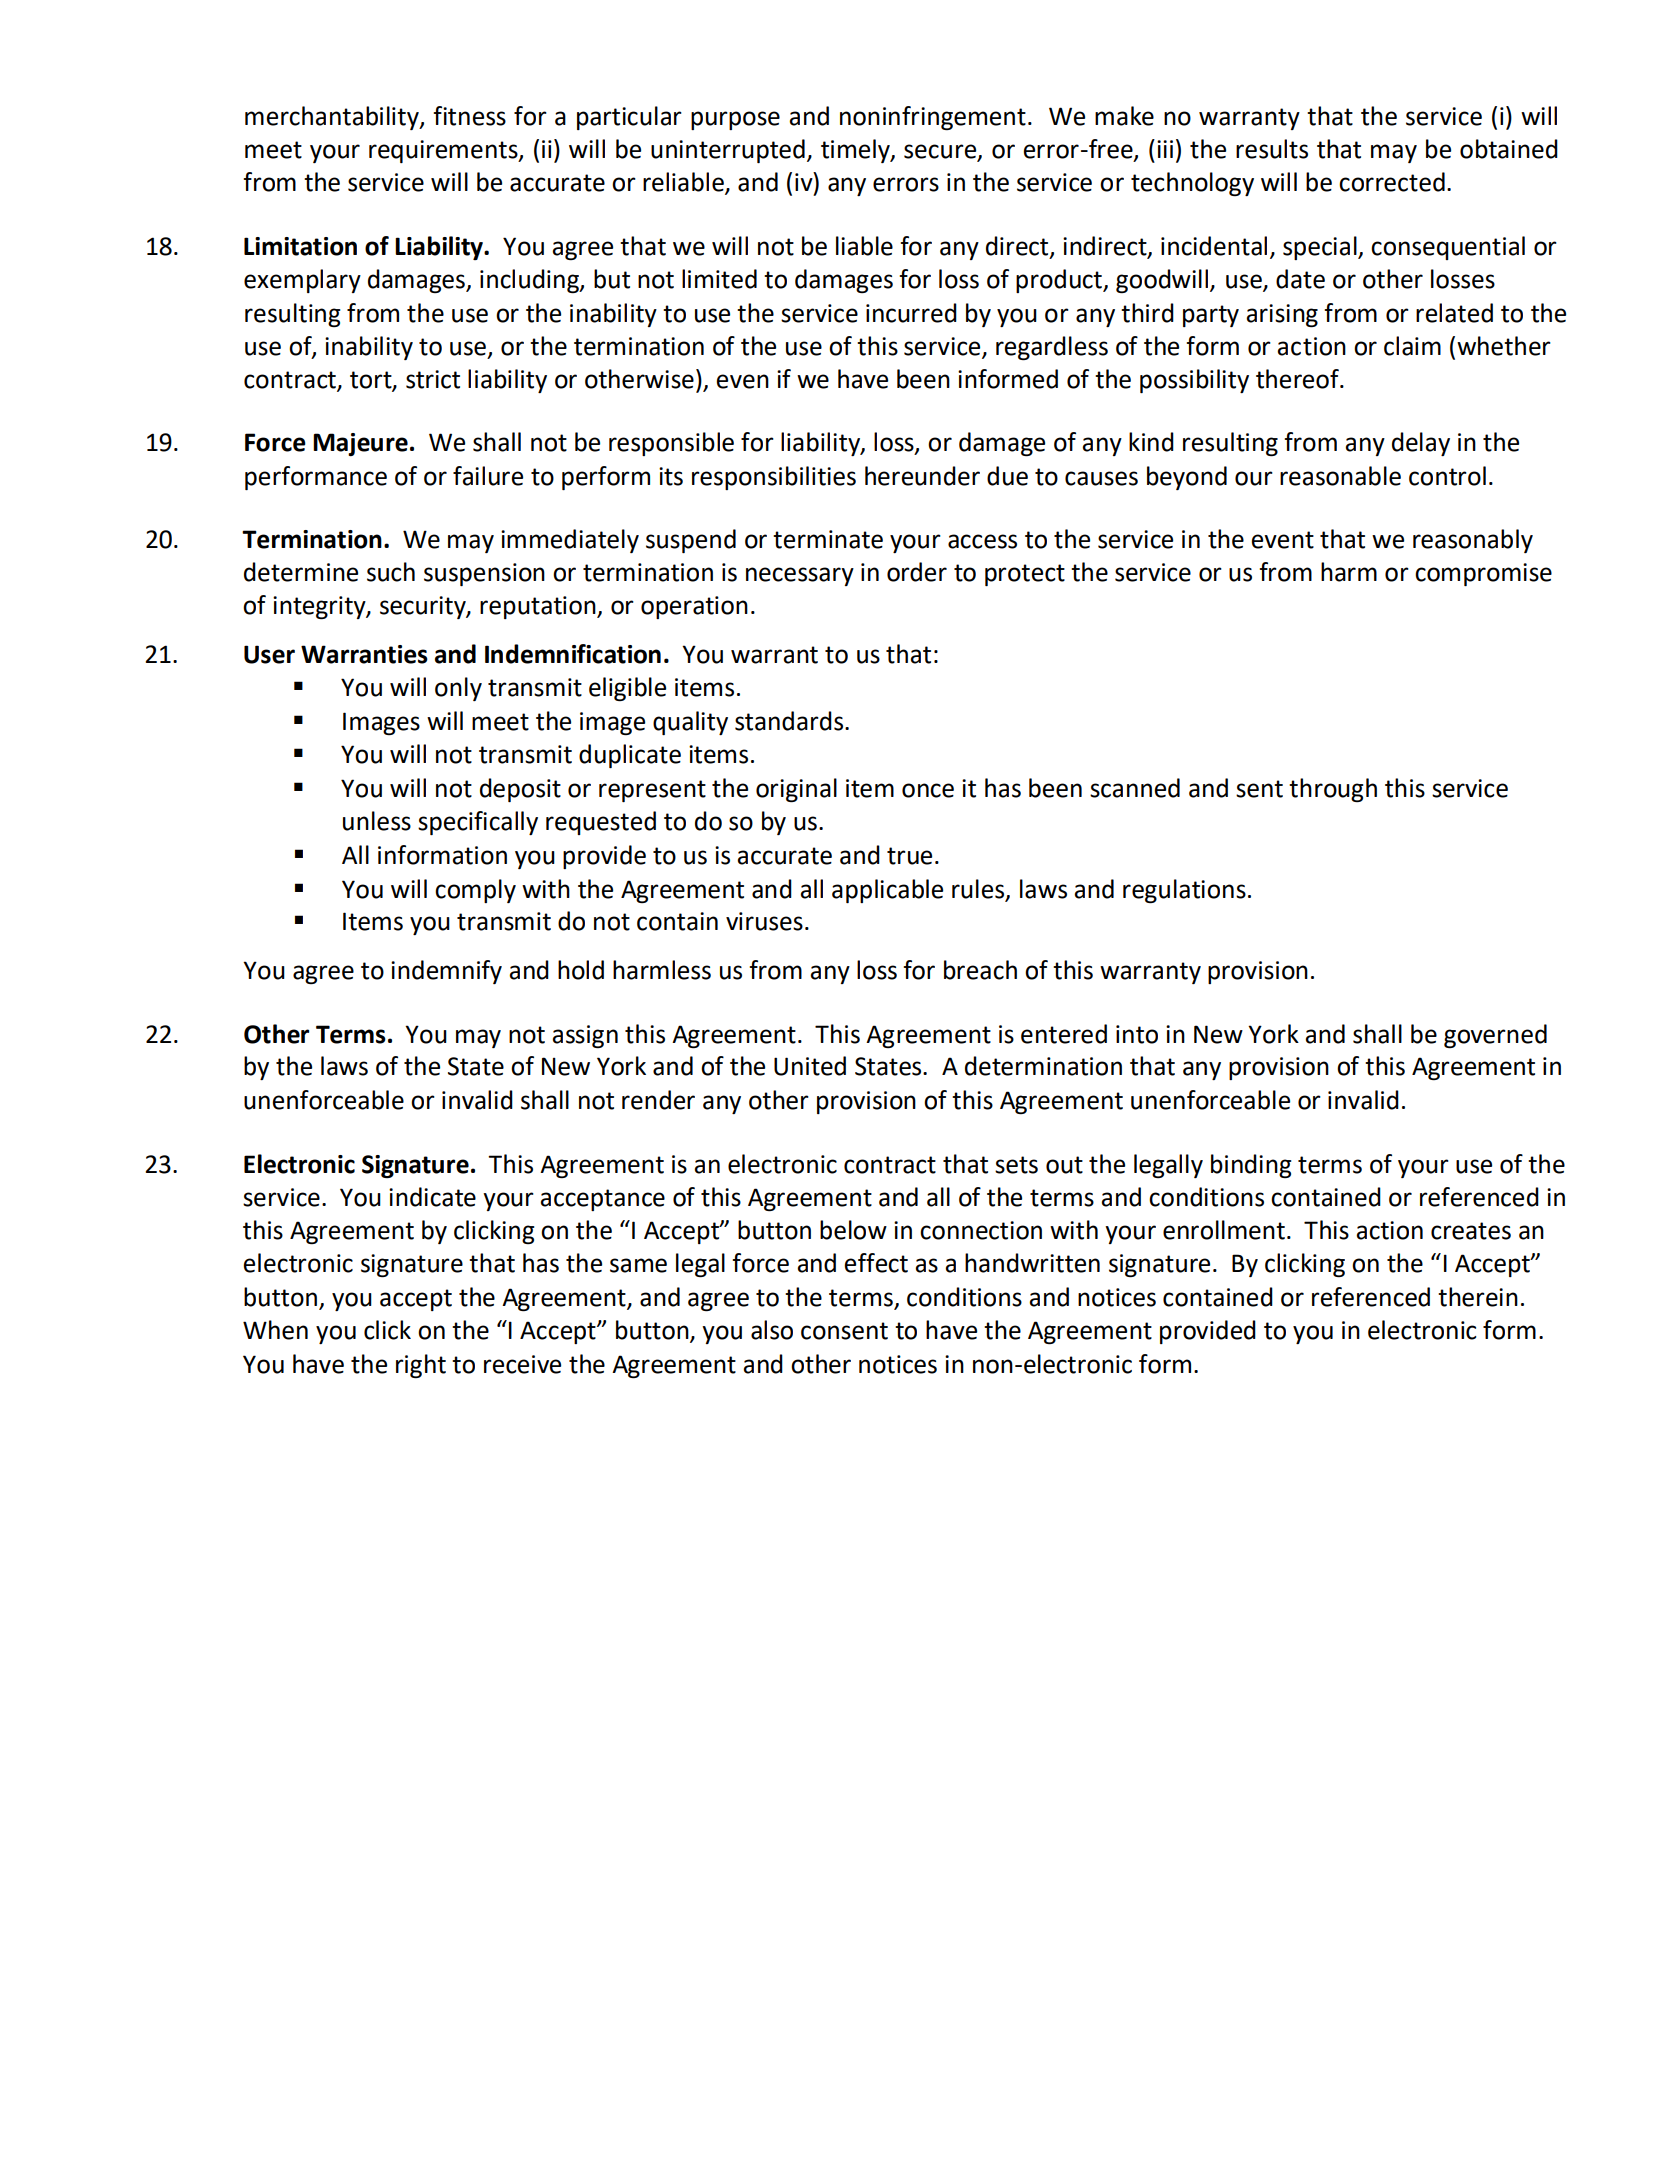  I want to click on also, so click(772, 1330).
